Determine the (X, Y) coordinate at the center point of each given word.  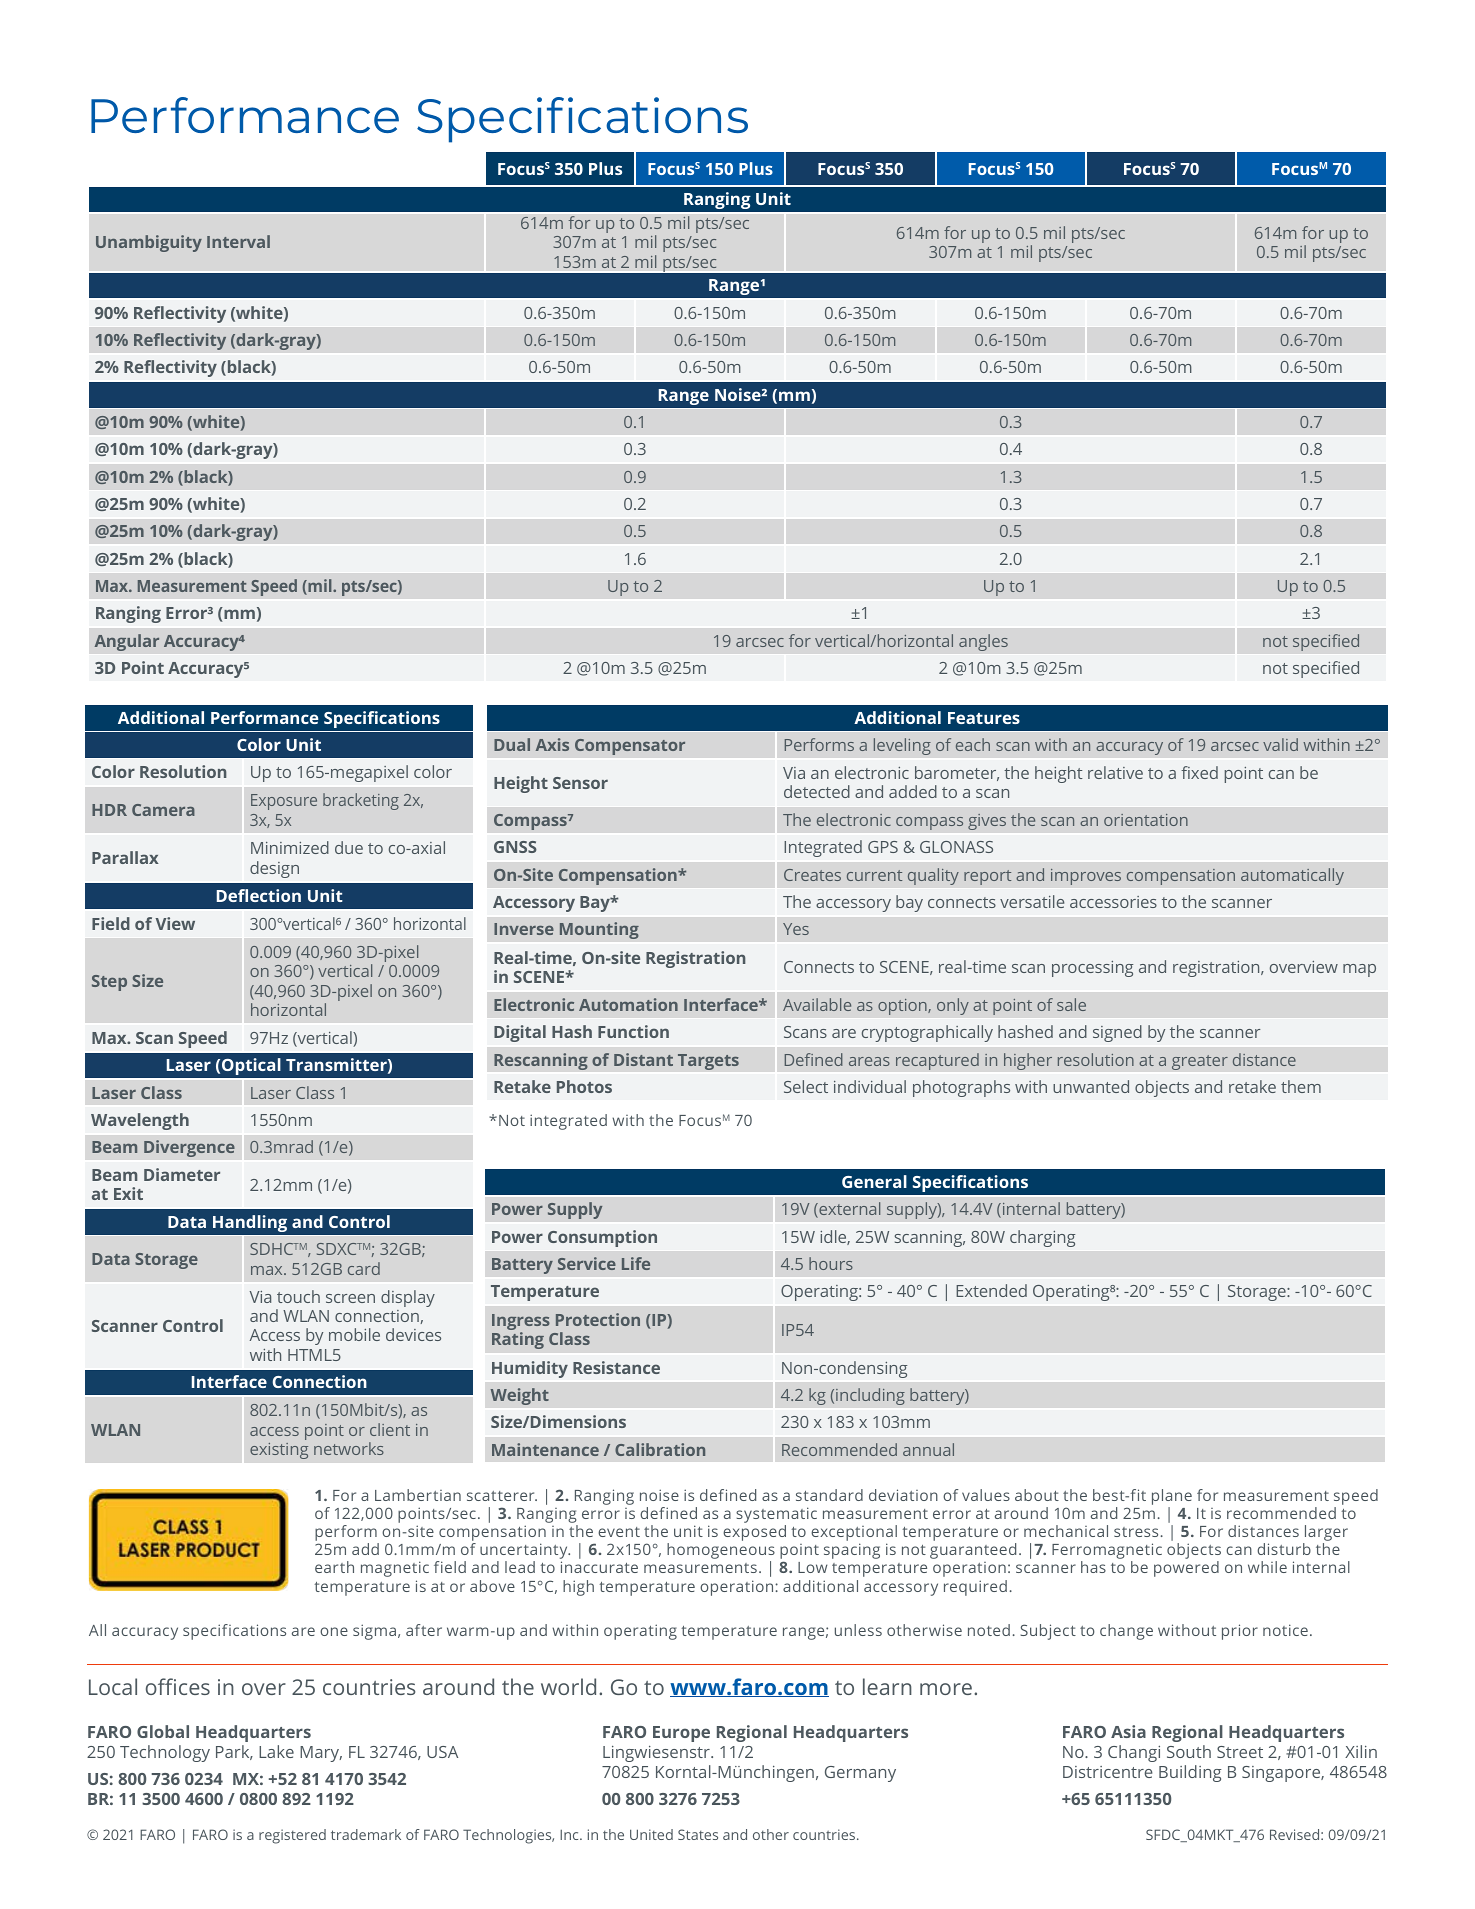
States (698, 1834)
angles (983, 642)
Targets (708, 1062)
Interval (238, 241)
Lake (276, 1751)
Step (109, 983)
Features (984, 718)
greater (1200, 1062)
